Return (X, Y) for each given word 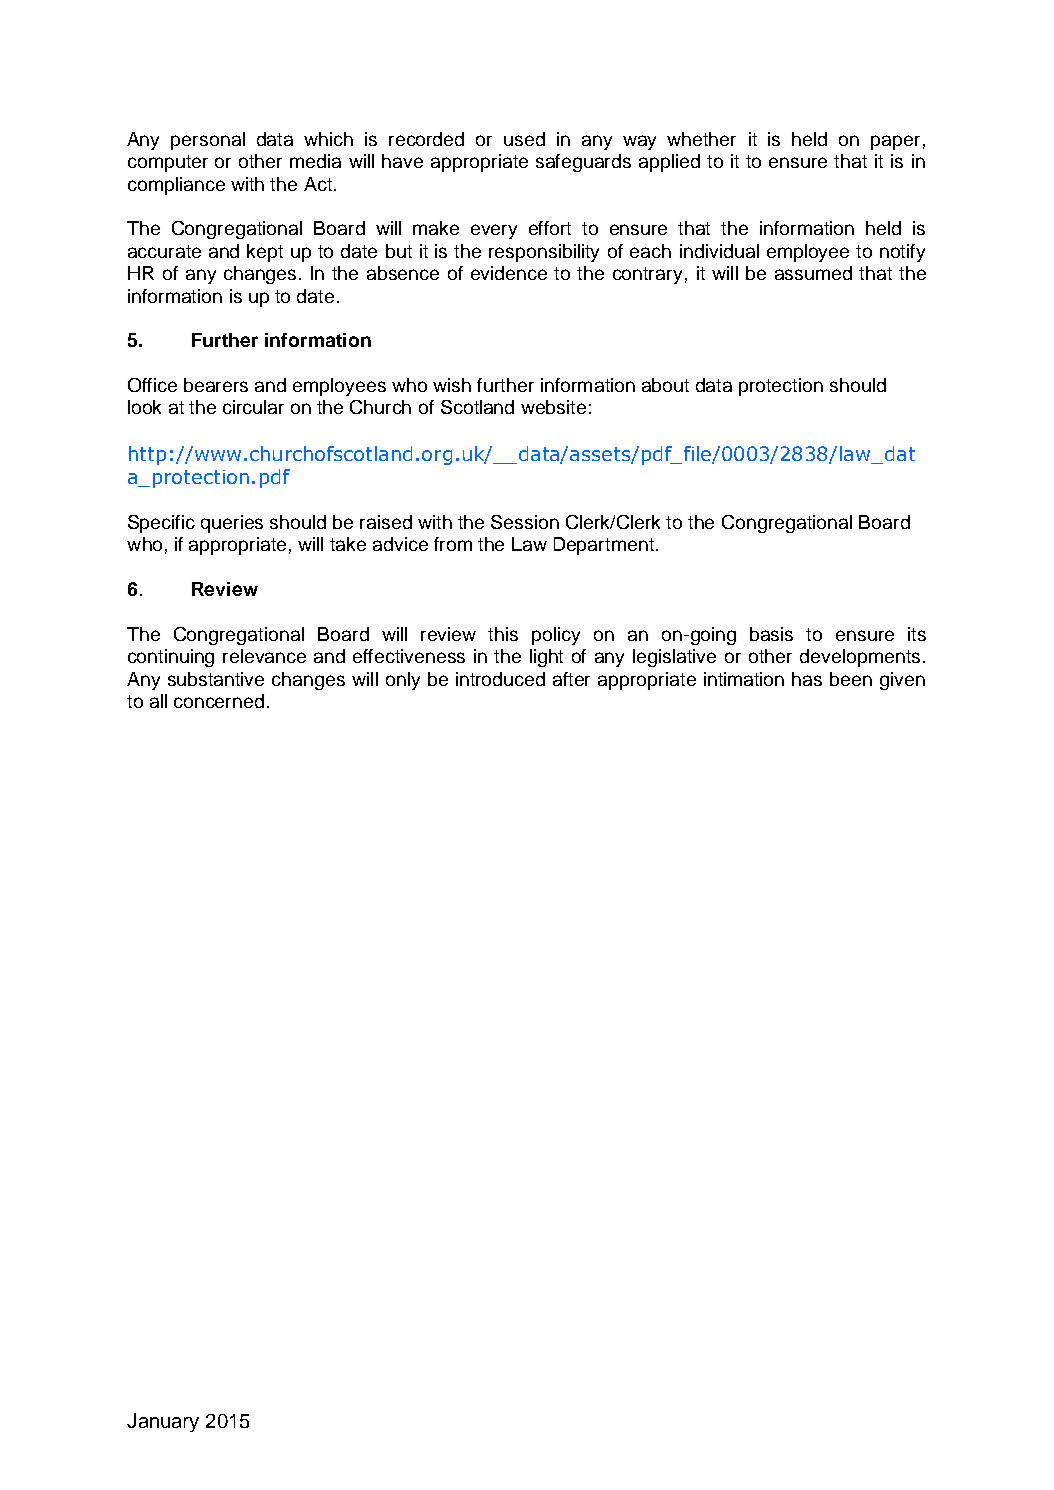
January (163, 1422)
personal (208, 141)
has (807, 679)
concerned (219, 701)
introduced (500, 679)
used (524, 139)
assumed (813, 273)
